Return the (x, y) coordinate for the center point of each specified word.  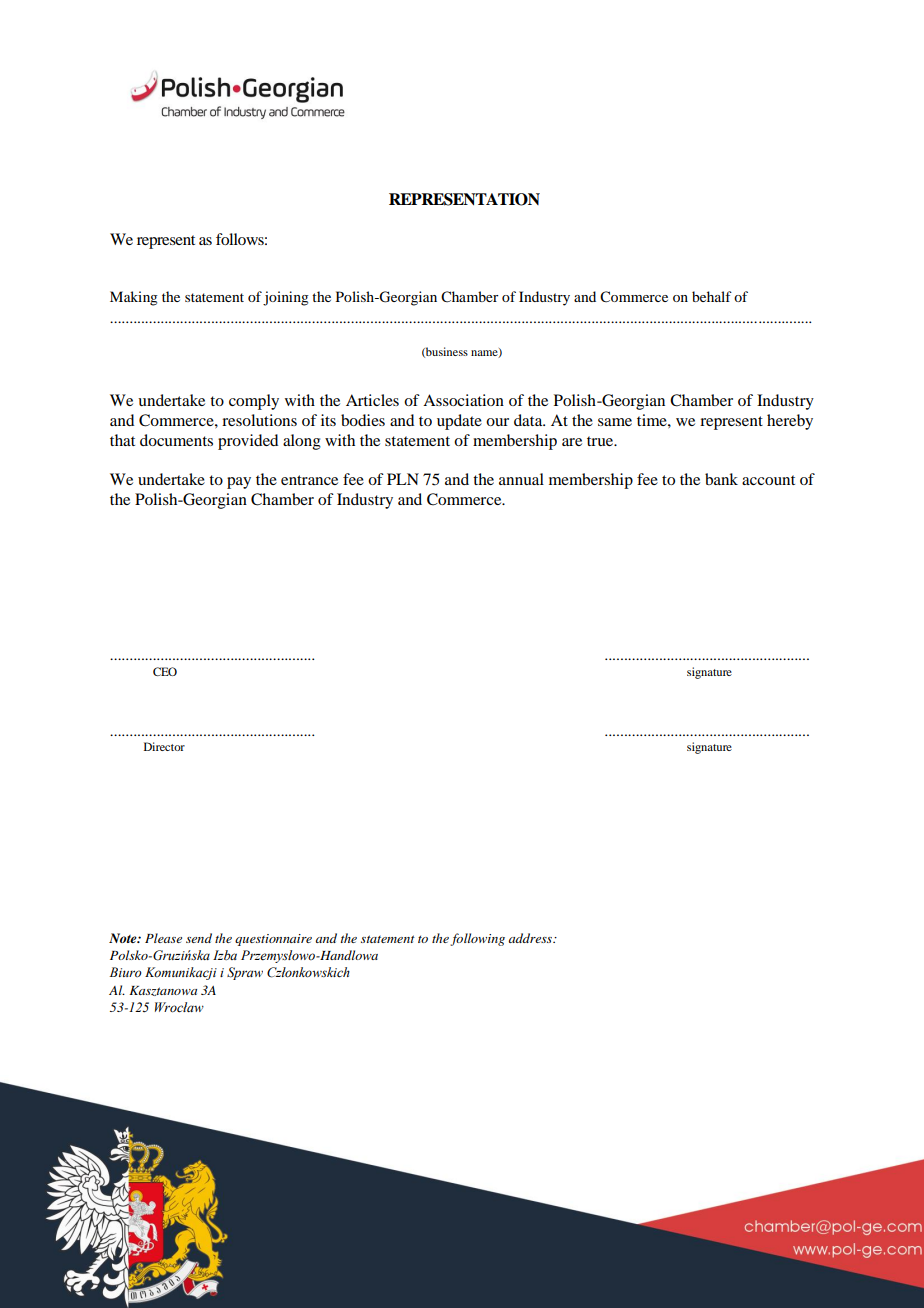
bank (721, 479)
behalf (712, 296)
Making (134, 298)
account (768, 480)
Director (164, 746)
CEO (165, 671)
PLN (403, 479)
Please (163, 938)
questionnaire (273, 940)
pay (239, 483)
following (477, 939)
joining (286, 298)
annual (521, 479)
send (199, 938)
